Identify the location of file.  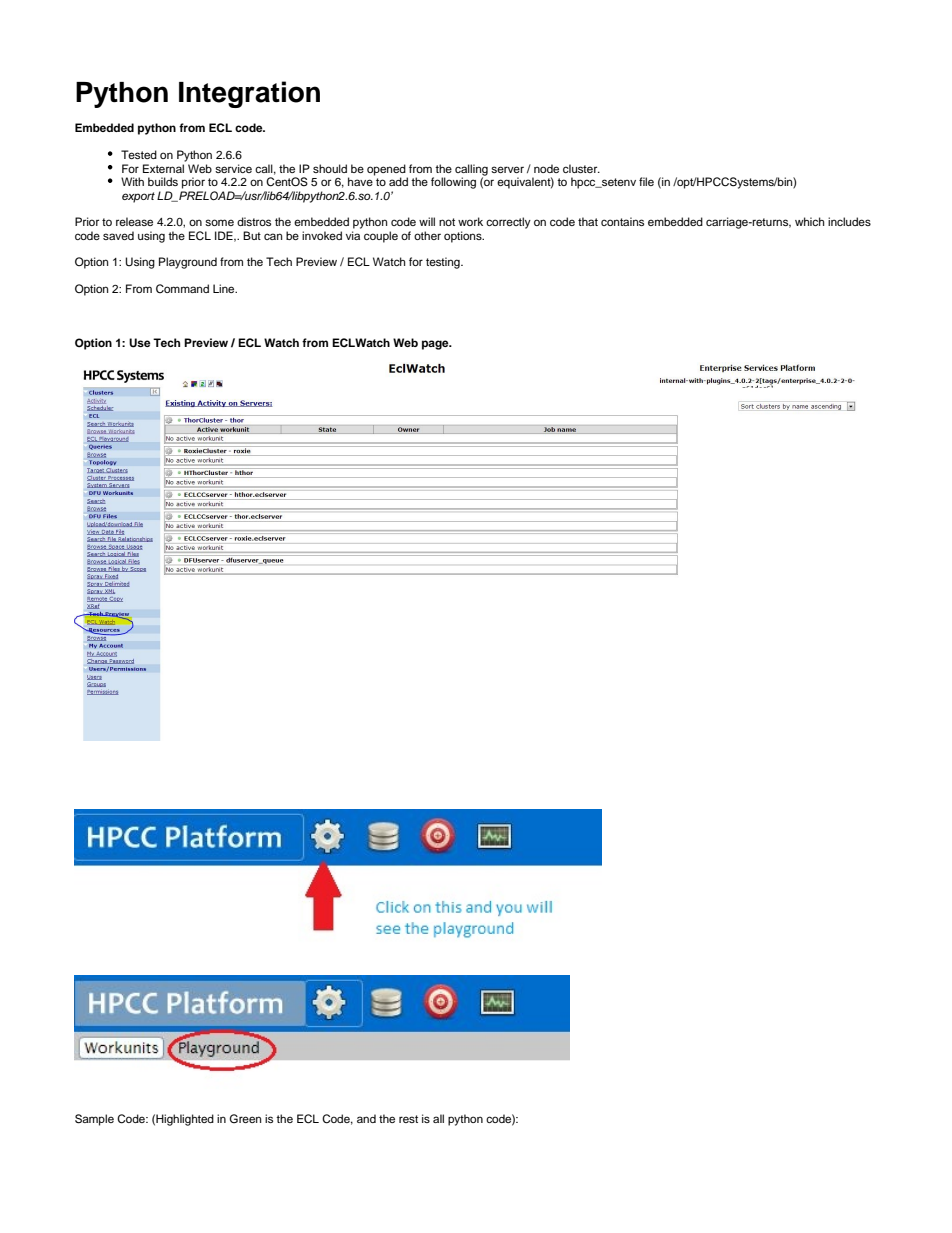
(646, 181).
